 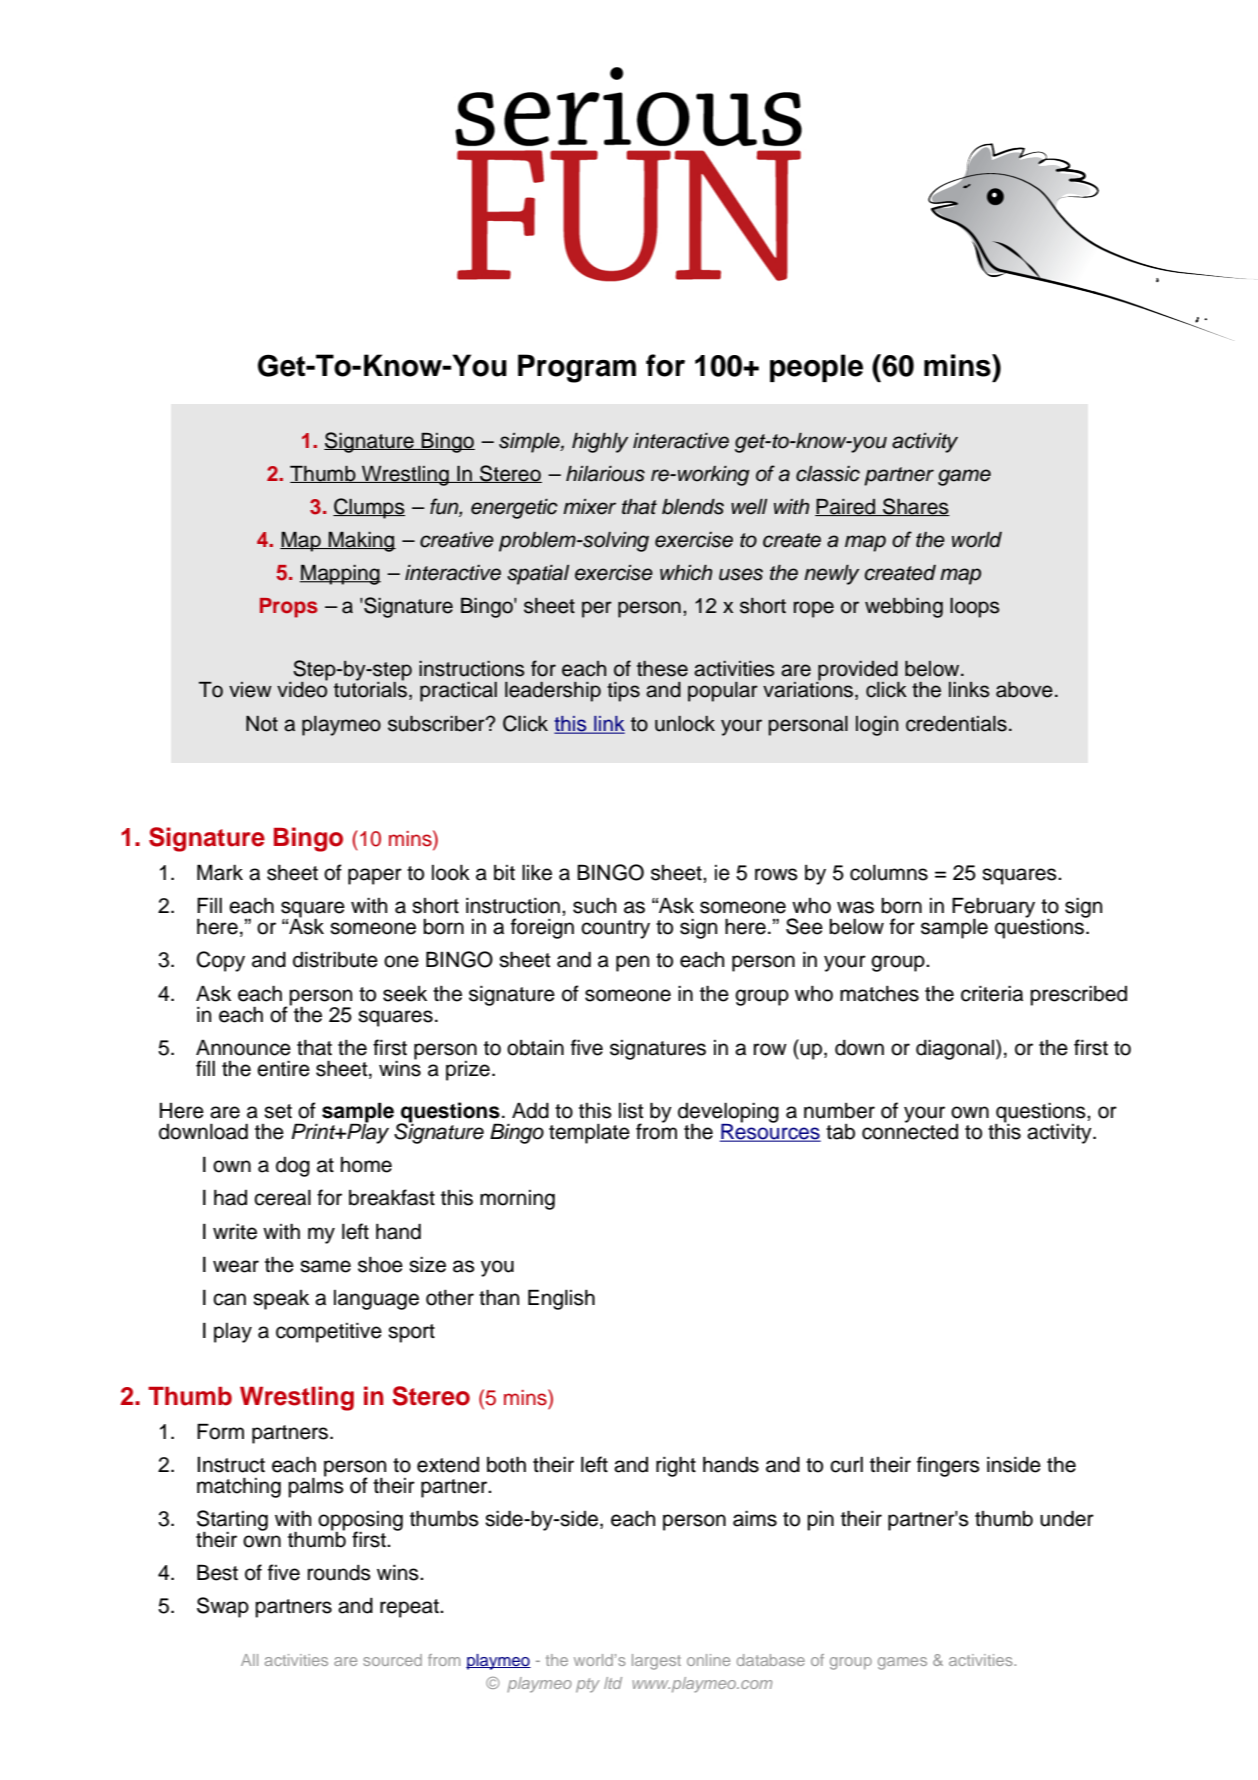 I want to click on video, so click(x=302, y=689).
